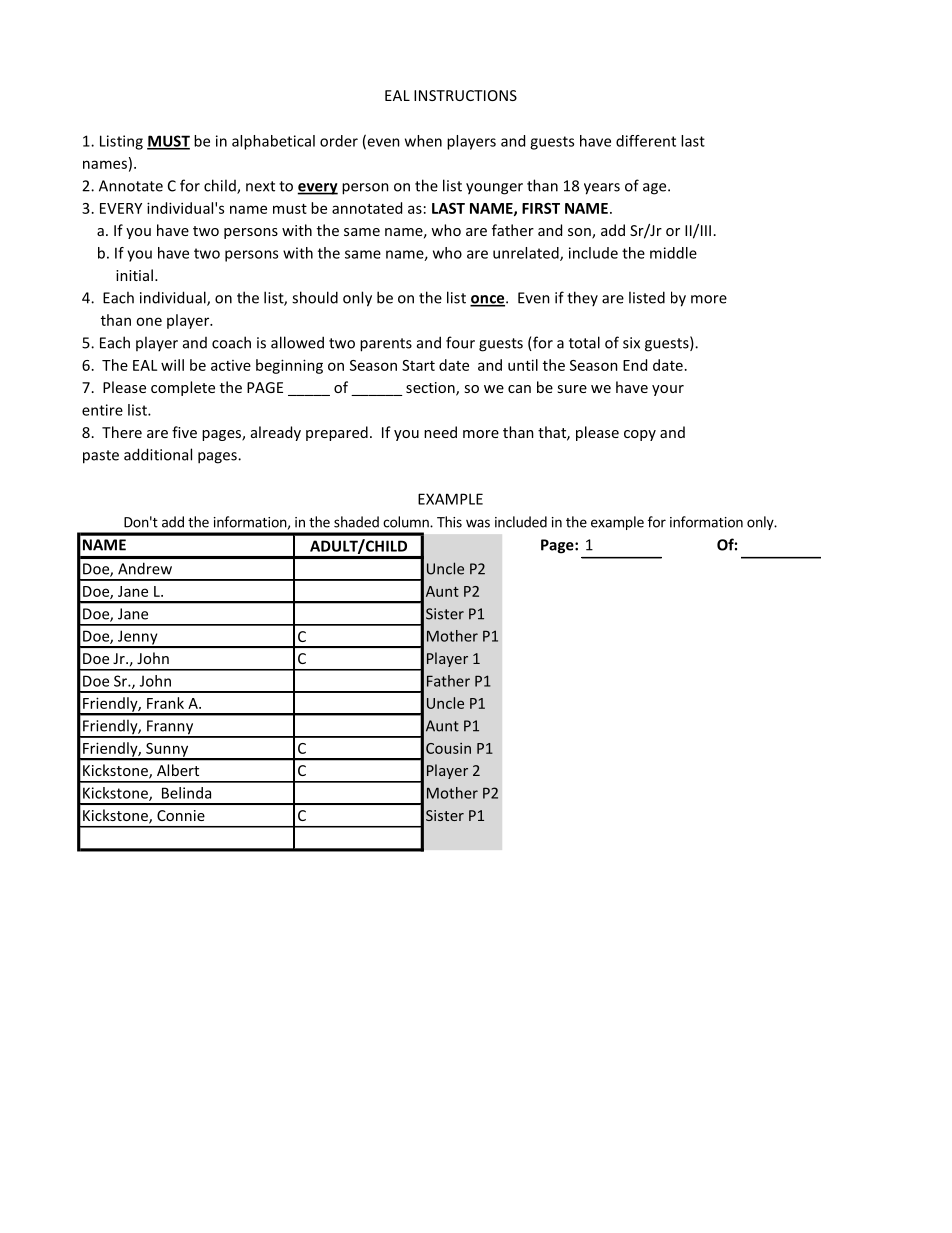 The image size is (952, 1233). Describe the element at coordinates (646, 141) in the document. I see `different` at that location.
